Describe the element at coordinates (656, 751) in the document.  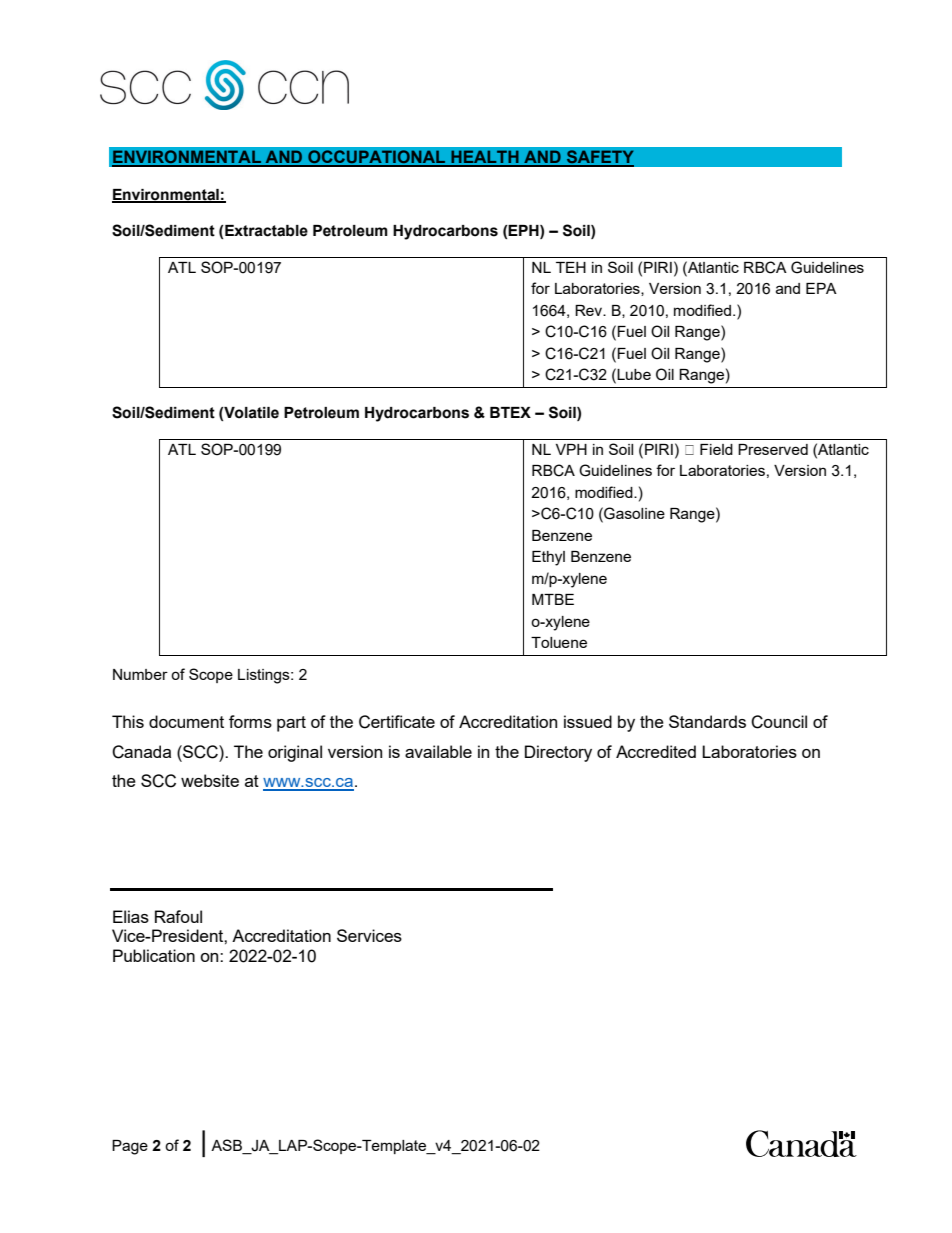
I see `Accredited` at that location.
